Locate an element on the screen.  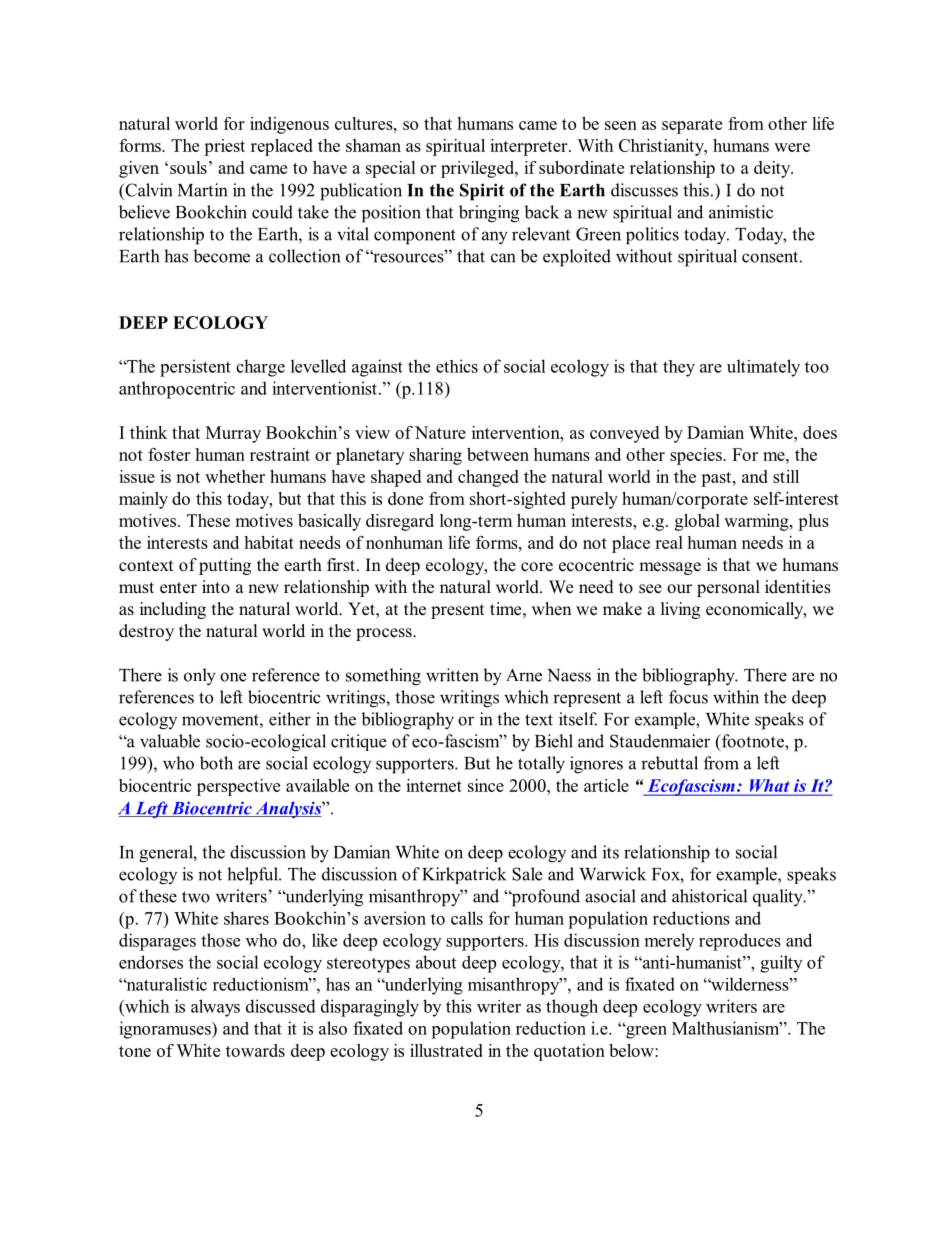
privileged is located at coordinates (479, 169).
